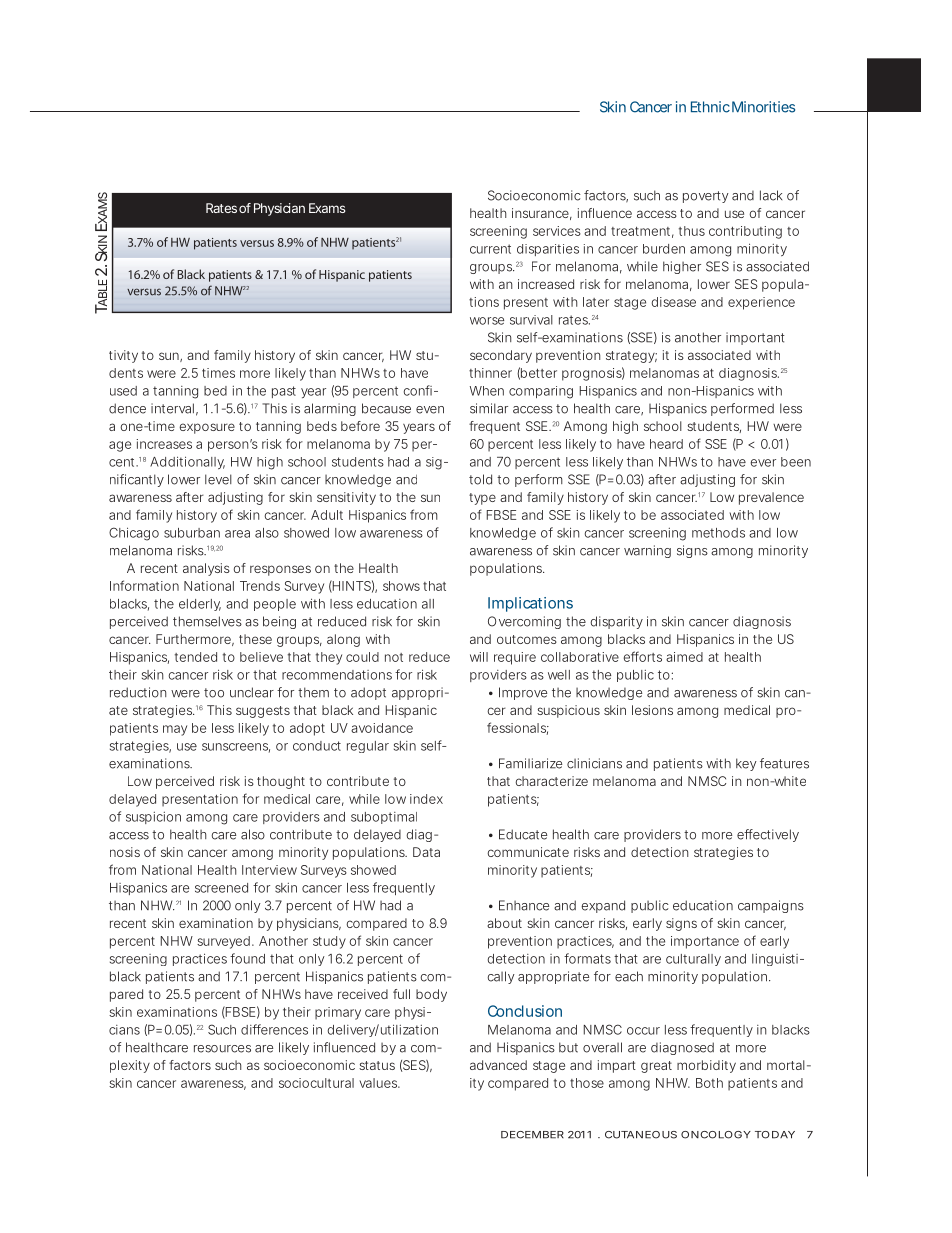  Describe the element at coordinates (540, 213) in the page. I see `insurance` at that location.
